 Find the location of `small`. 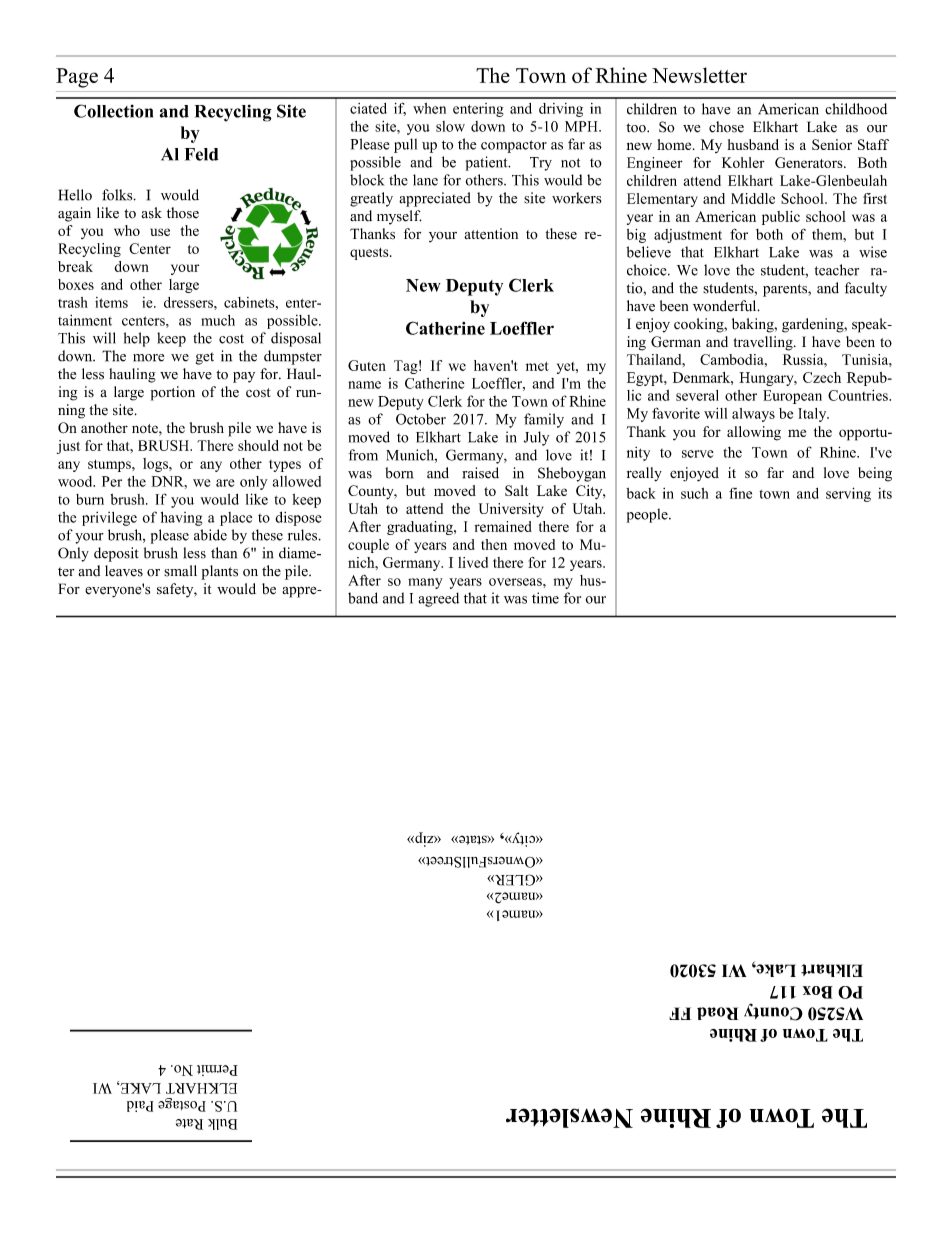

small is located at coordinates (180, 571).
